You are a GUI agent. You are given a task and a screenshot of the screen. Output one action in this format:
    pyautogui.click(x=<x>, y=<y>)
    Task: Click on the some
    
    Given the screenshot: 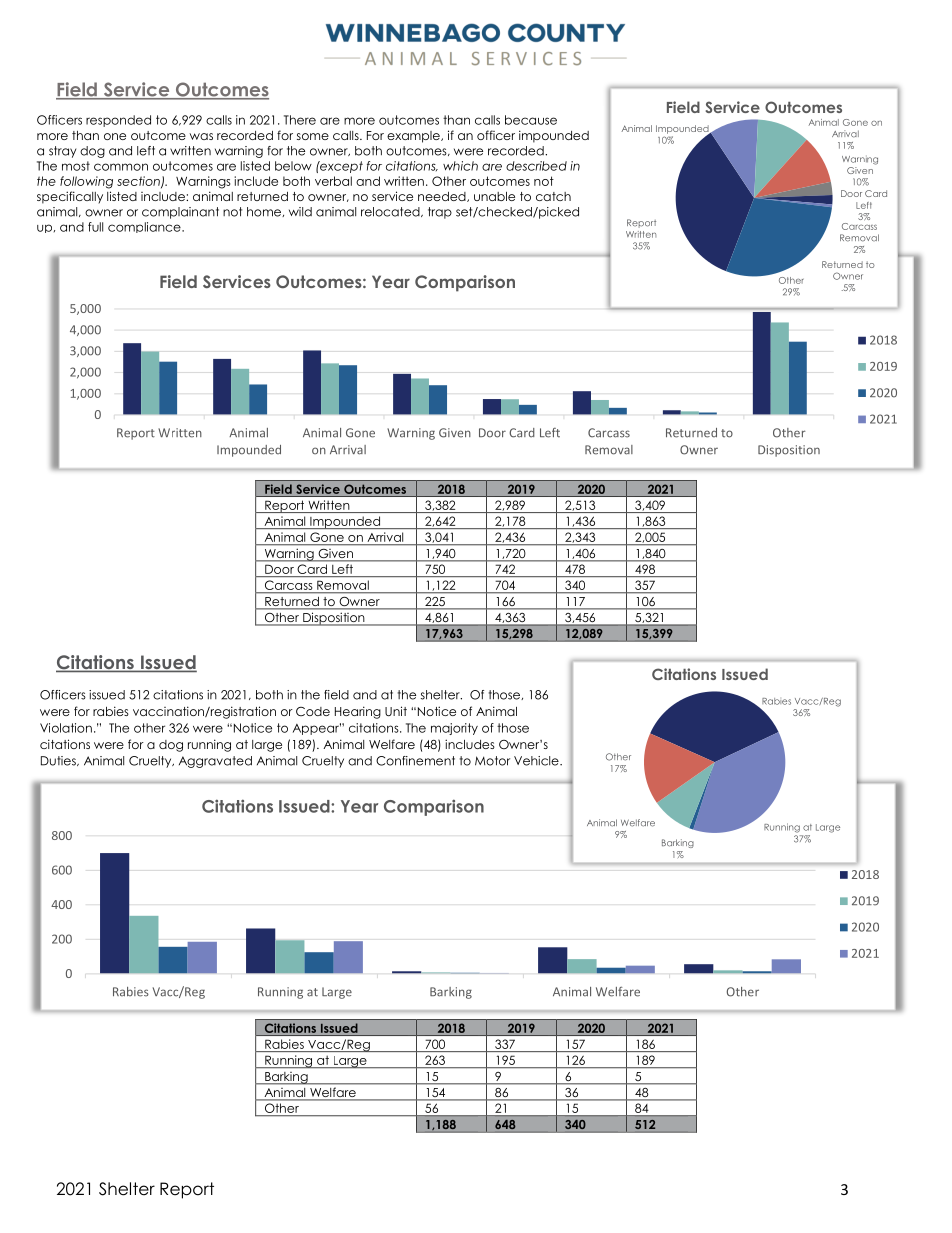 What is the action you would take?
    pyautogui.click(x=313, y=136)
